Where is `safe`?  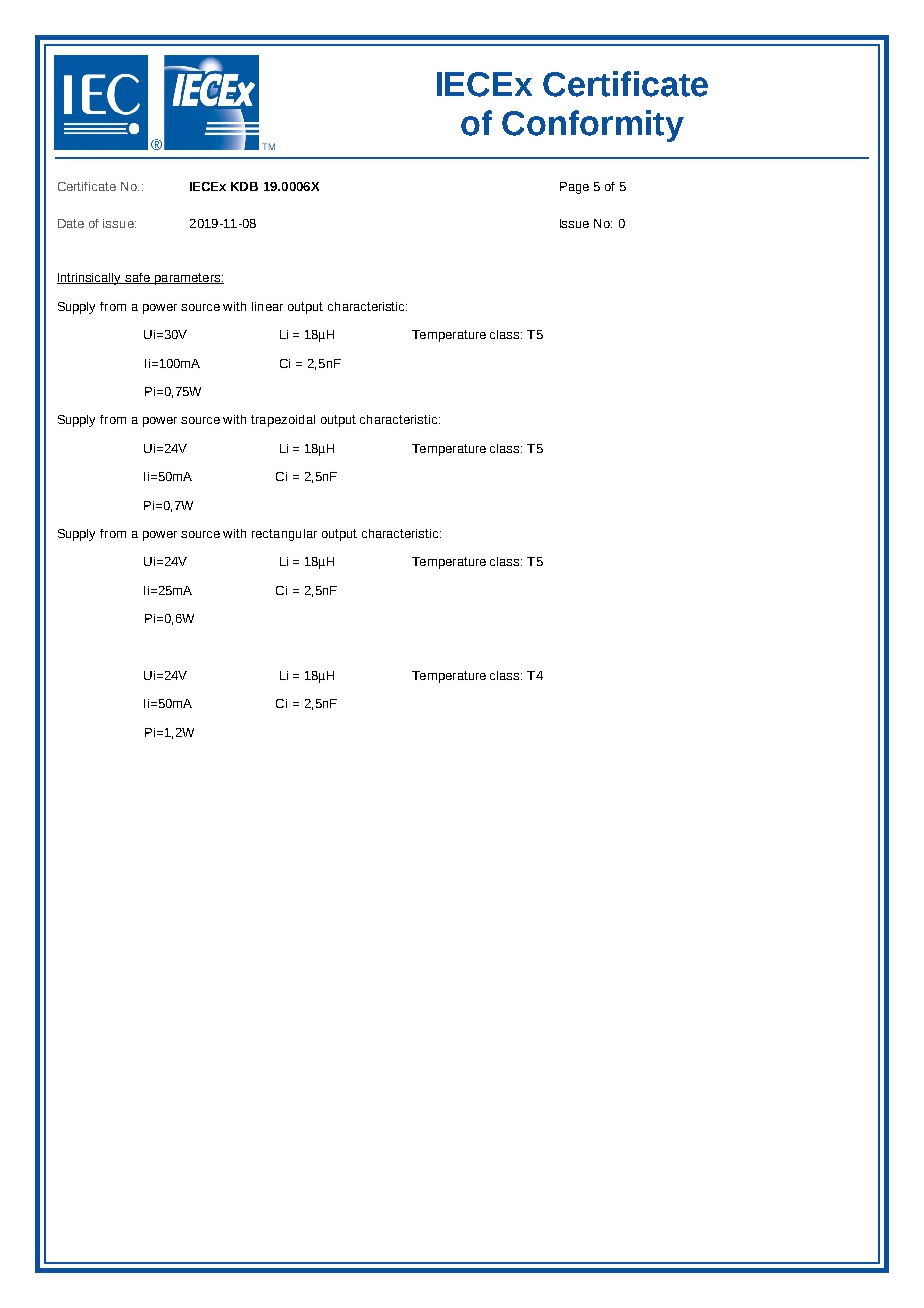 safe is located at coordinates (137, 278).
